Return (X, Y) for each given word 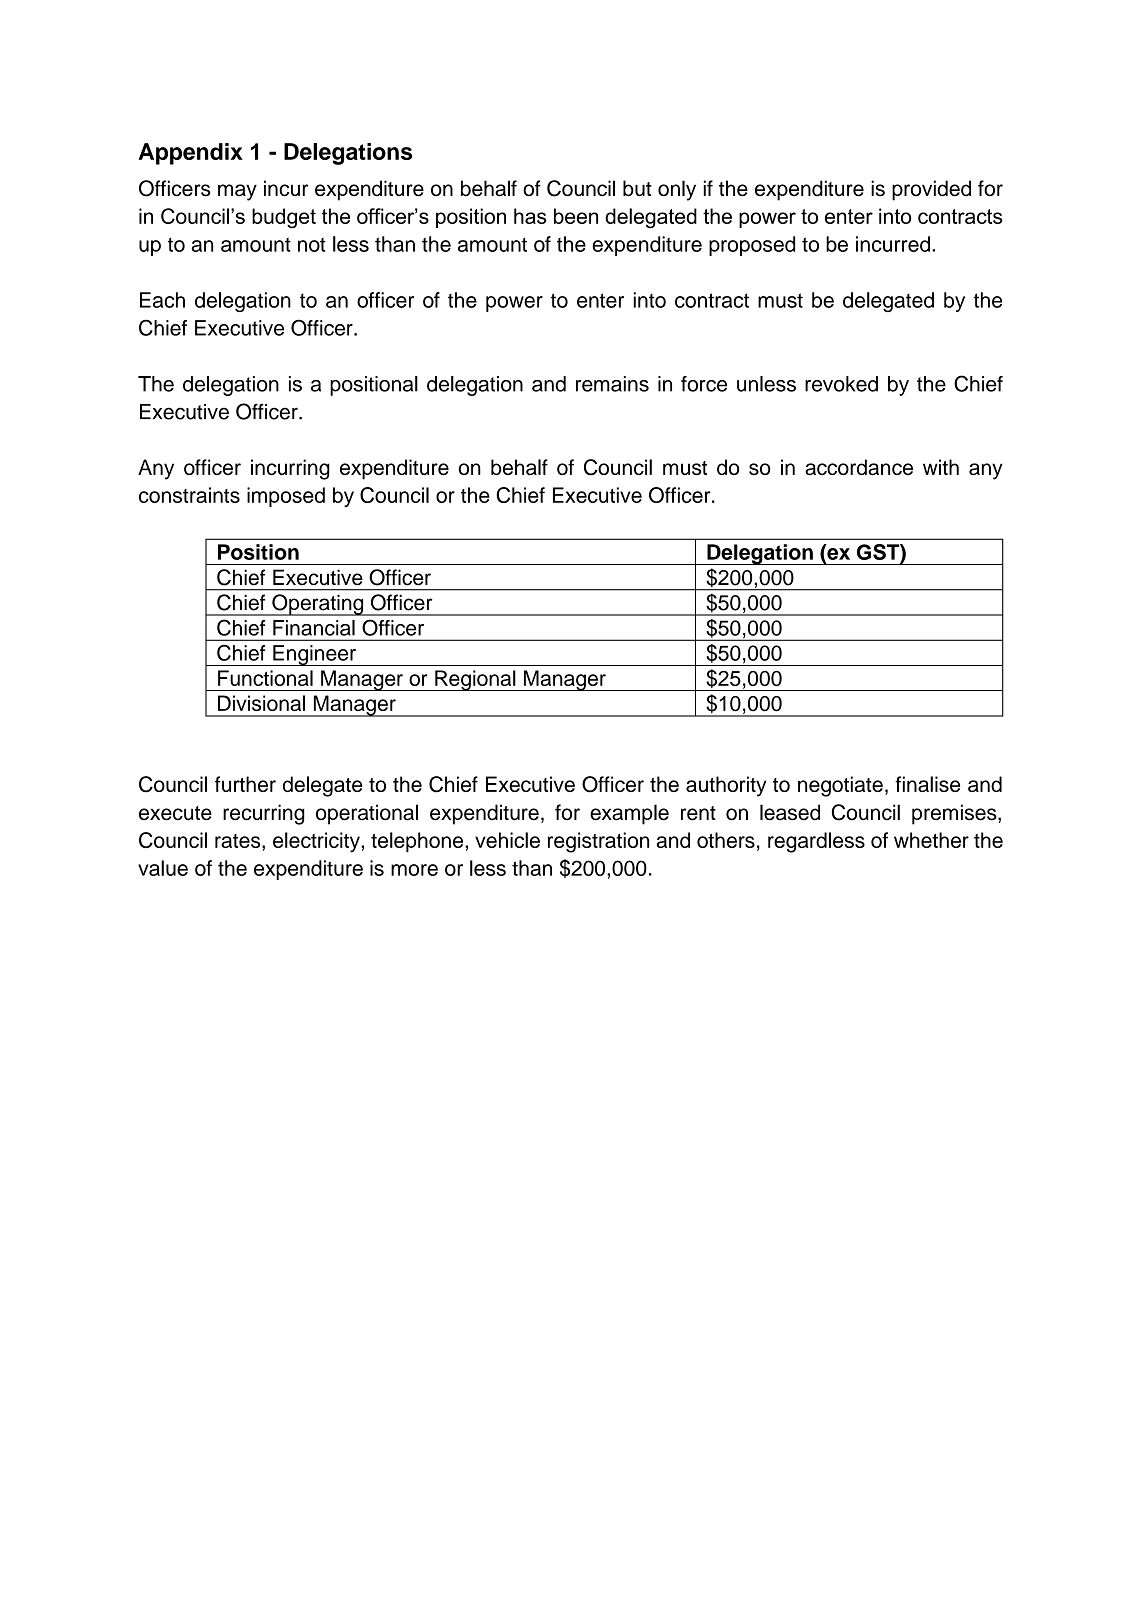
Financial (314, 628)
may (237, 192)
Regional (475, 680)
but (637, 188)
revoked (841, 384)
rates (239, 841)
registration (598, 842)
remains (612, 384)
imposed (286, 497)
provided (931, 190)
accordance (859, 467)
